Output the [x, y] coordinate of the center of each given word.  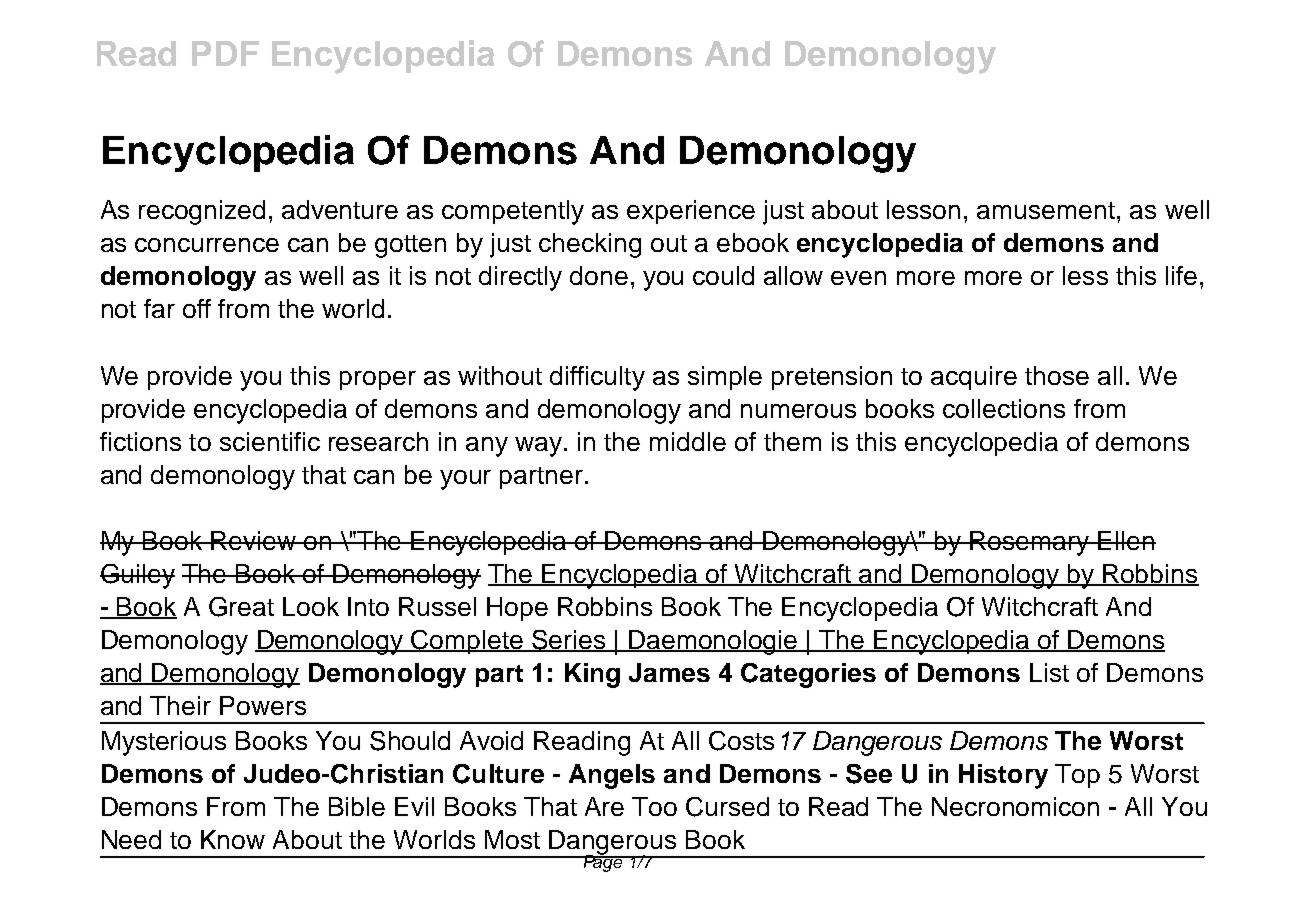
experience [691, 212]
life [1181, 275]
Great [241, 607]
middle [688, 441]
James [669, 672]
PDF [225, 53]
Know [233, 839]
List [1049, 672]
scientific [270, 441]
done [599, 275]
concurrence [207, 245]
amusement [1046, 210]
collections [1004, 408]
